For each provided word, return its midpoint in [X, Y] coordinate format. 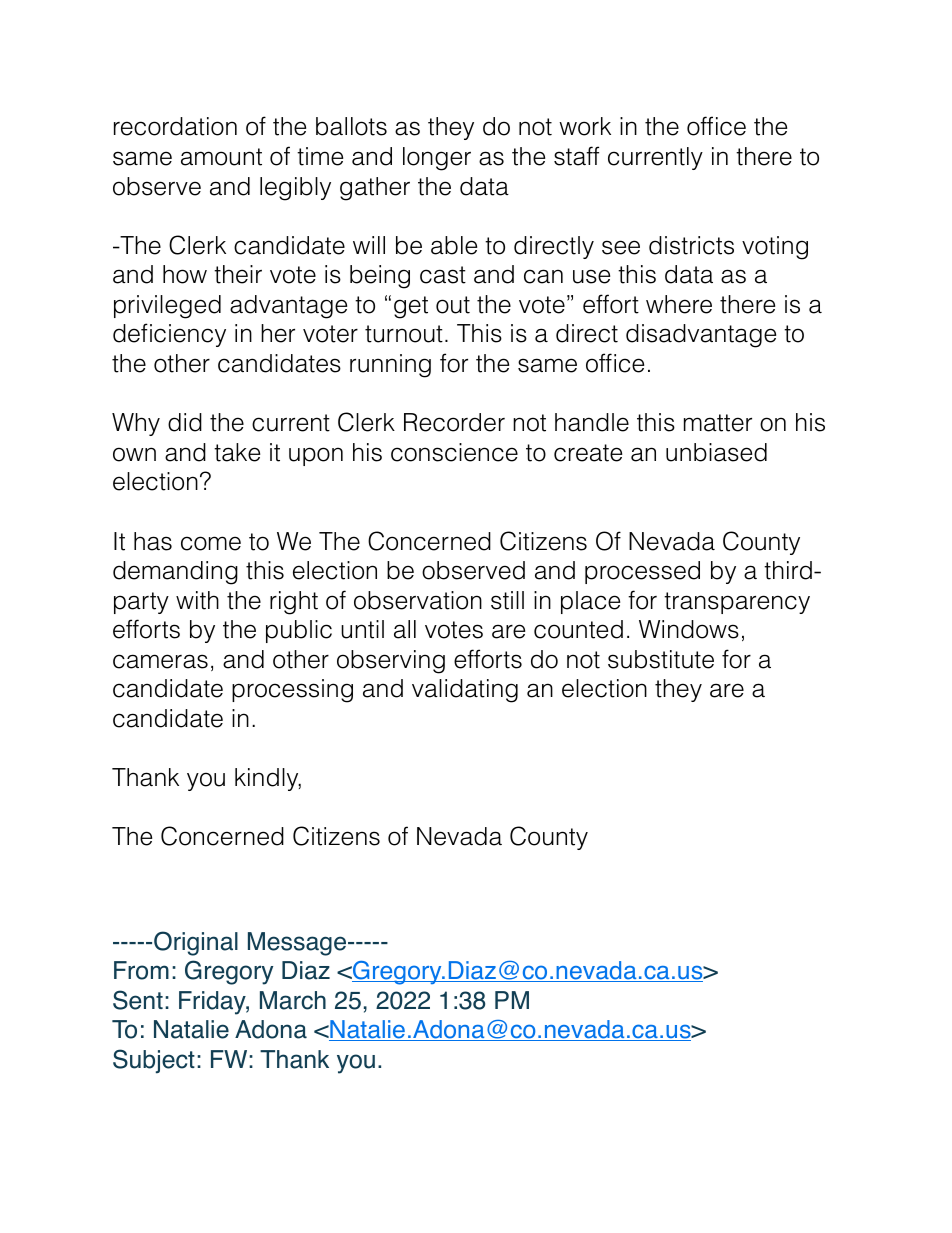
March [293, 1000]
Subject [154, 1061]
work [585, 126]
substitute [661, 659]
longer [437, 159]
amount [221, 157]
